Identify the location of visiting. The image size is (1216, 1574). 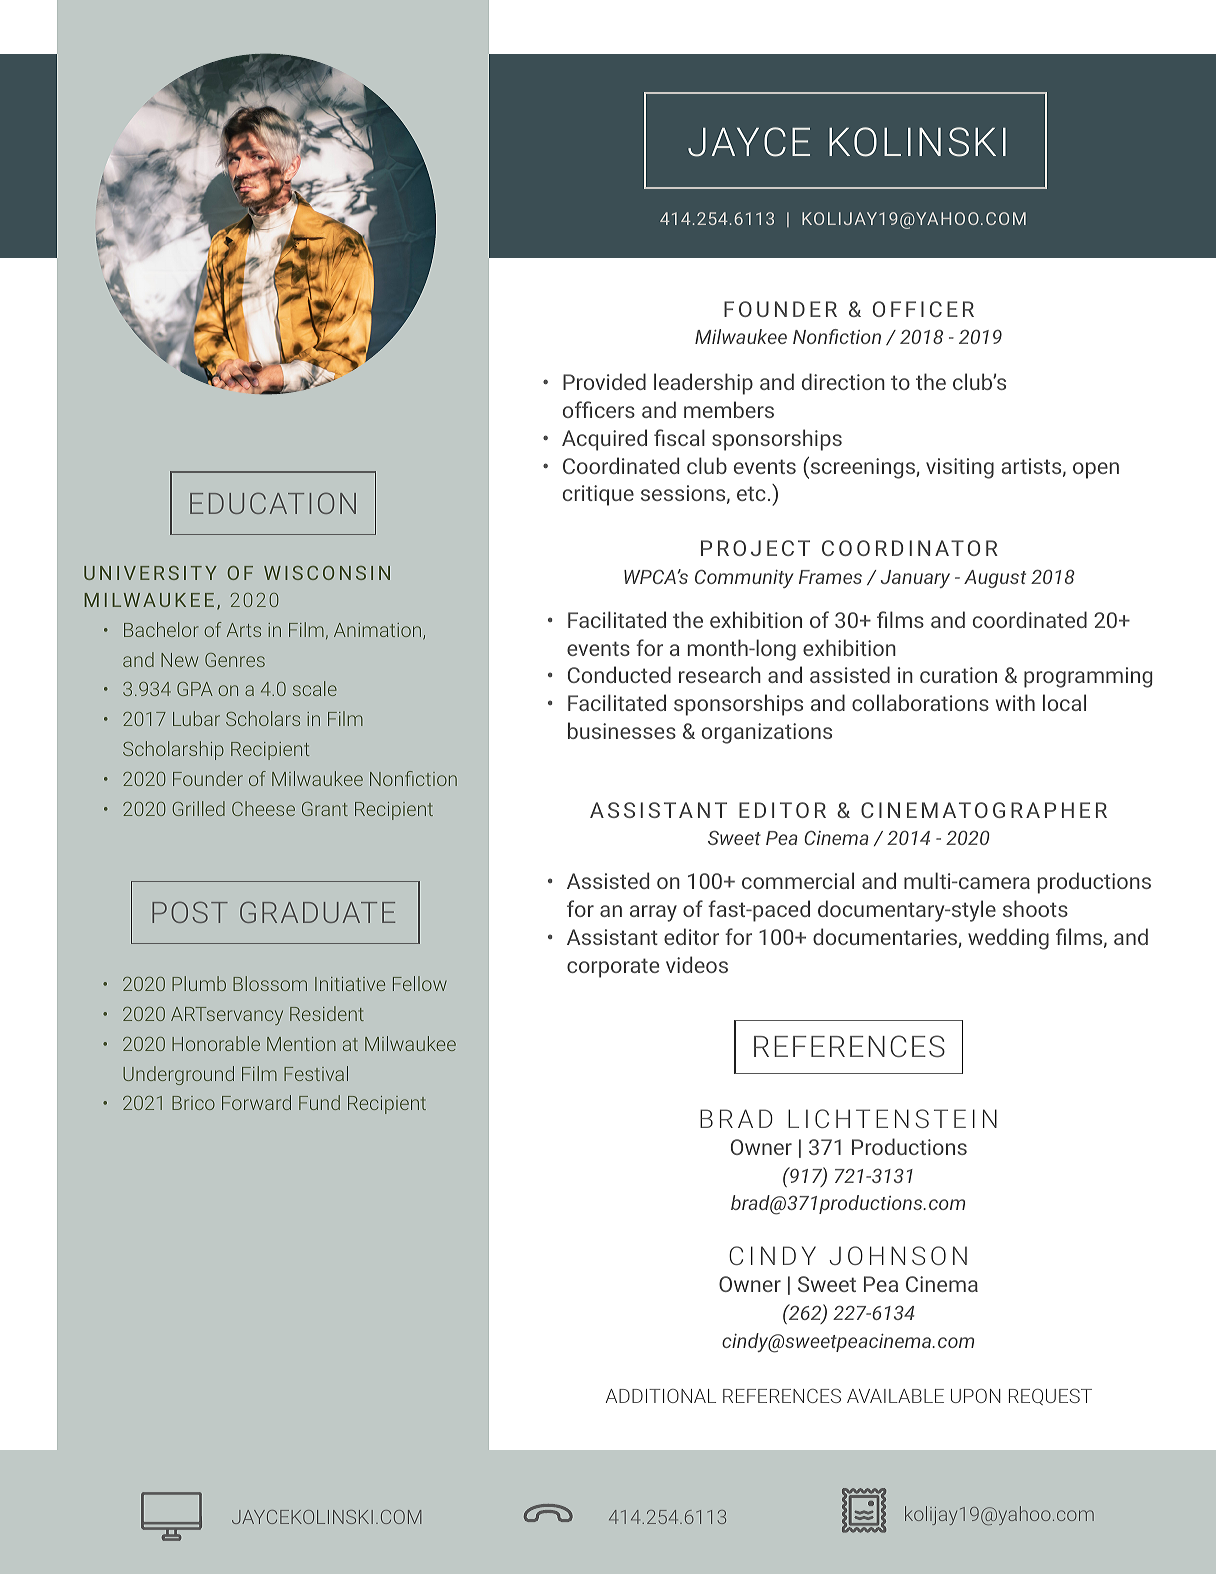
(960, 468).
